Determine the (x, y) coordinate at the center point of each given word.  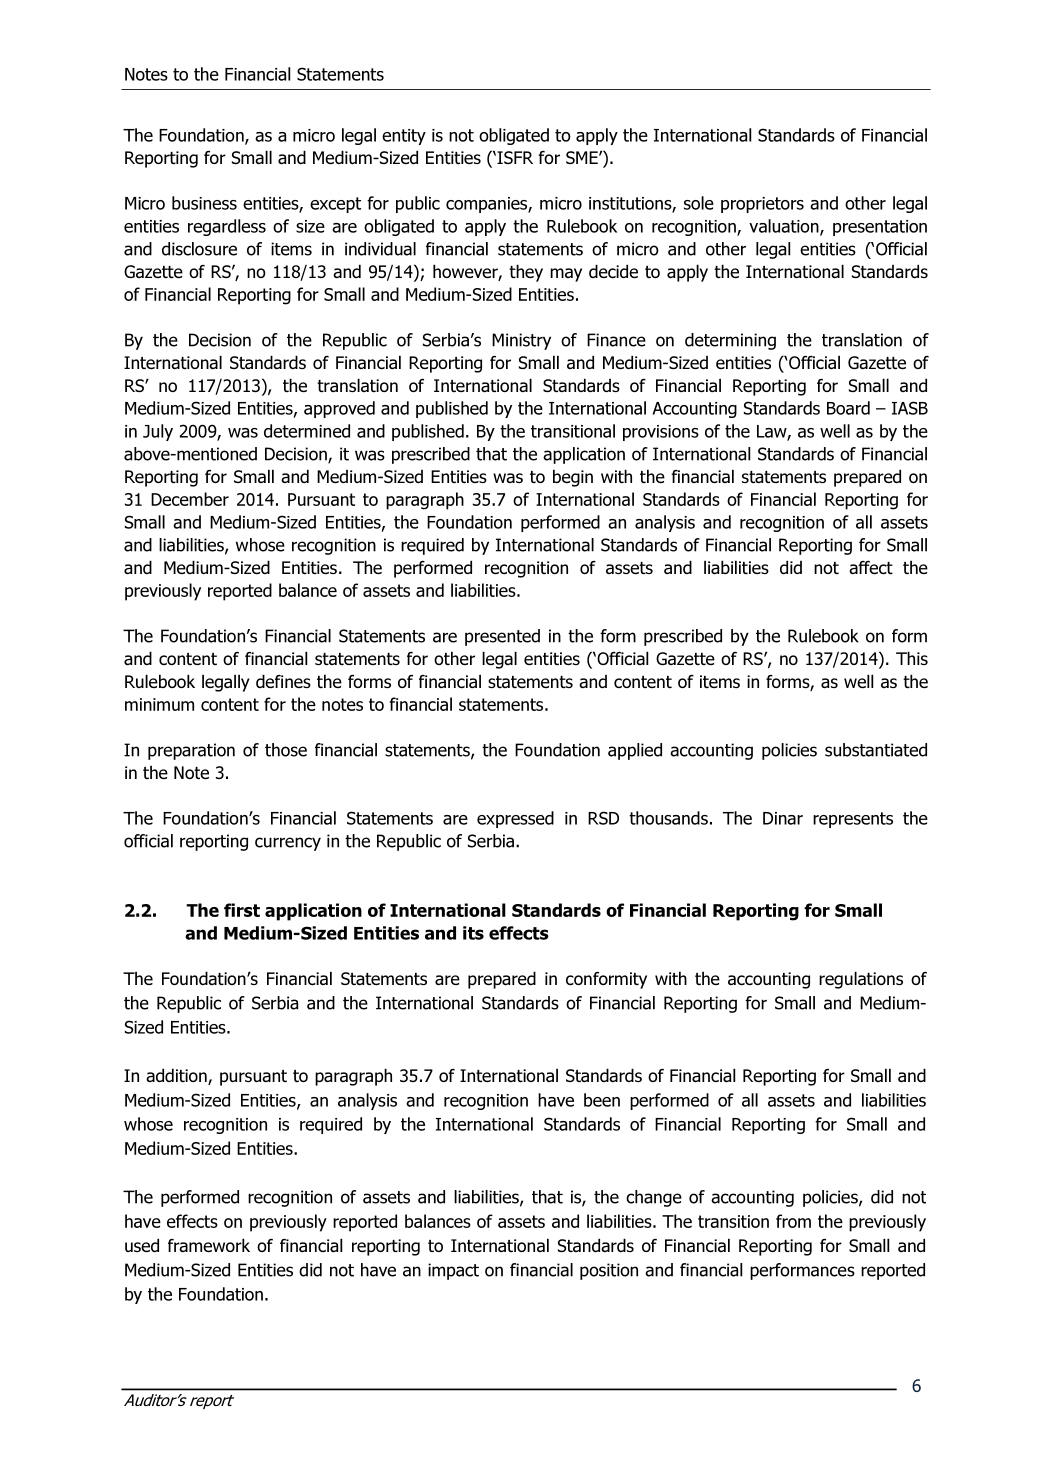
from (793, 1221)
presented (502, 637)
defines (283, 681)
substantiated (876, 750)
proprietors (762, 205)
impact (453, 1271)
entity (404, 137)
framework (209, 1245)
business (204, 203)
